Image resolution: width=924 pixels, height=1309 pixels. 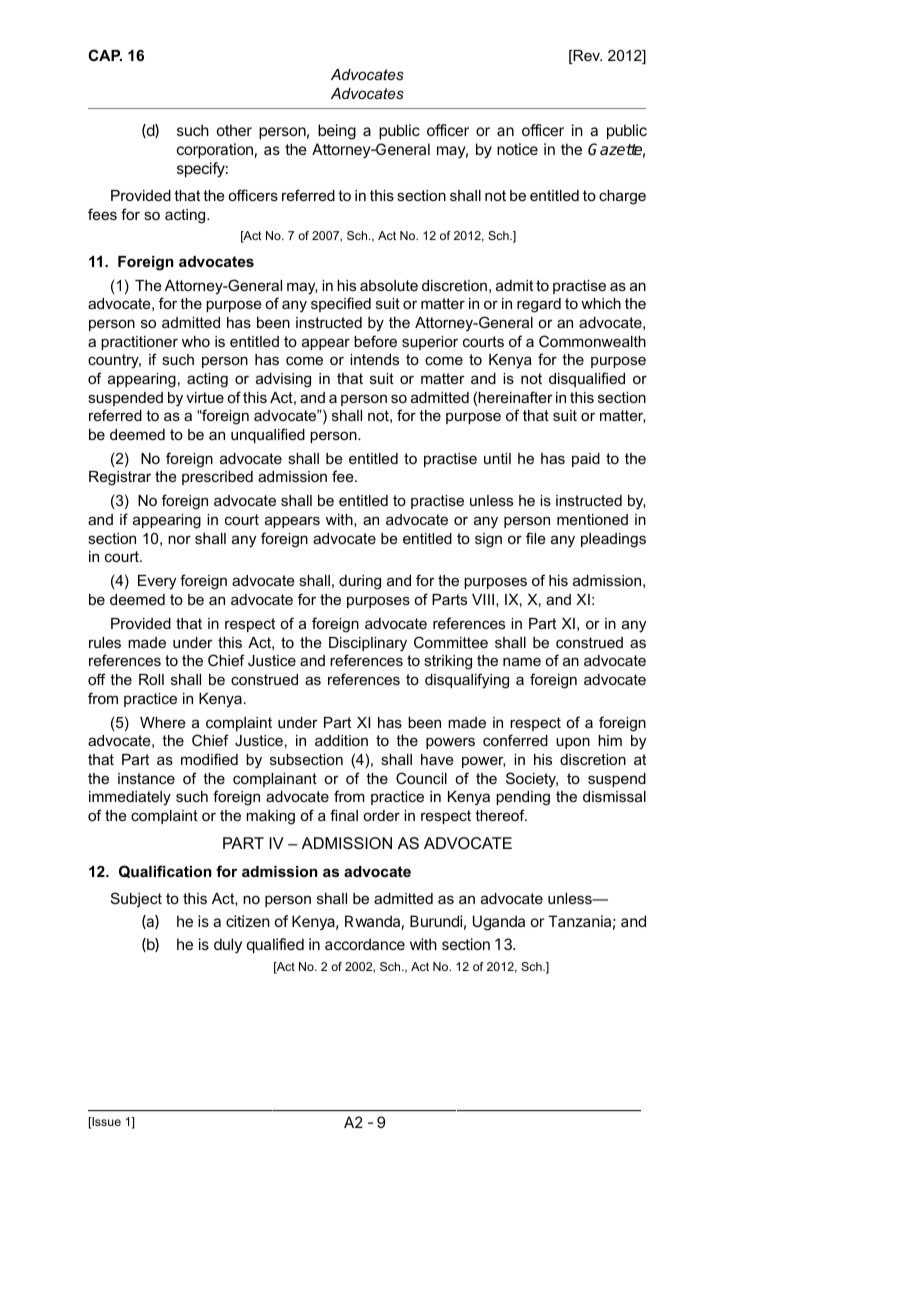 I want to click on nor, so click(x=179, y=539).
